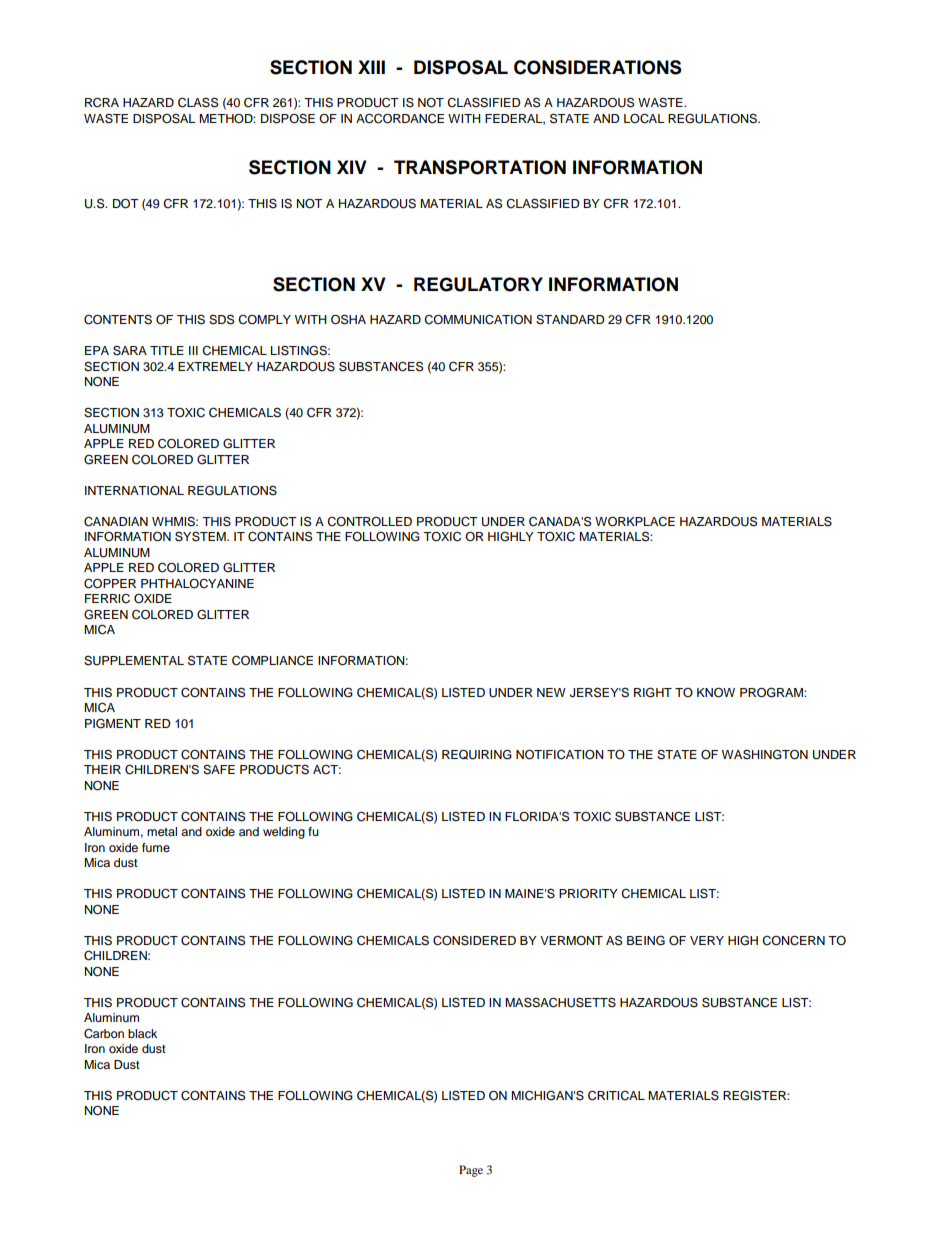 This document has width=952, height=1233. Describe the element at coordinates (644, 119) in the document. I see `LOCAL` at that location.
